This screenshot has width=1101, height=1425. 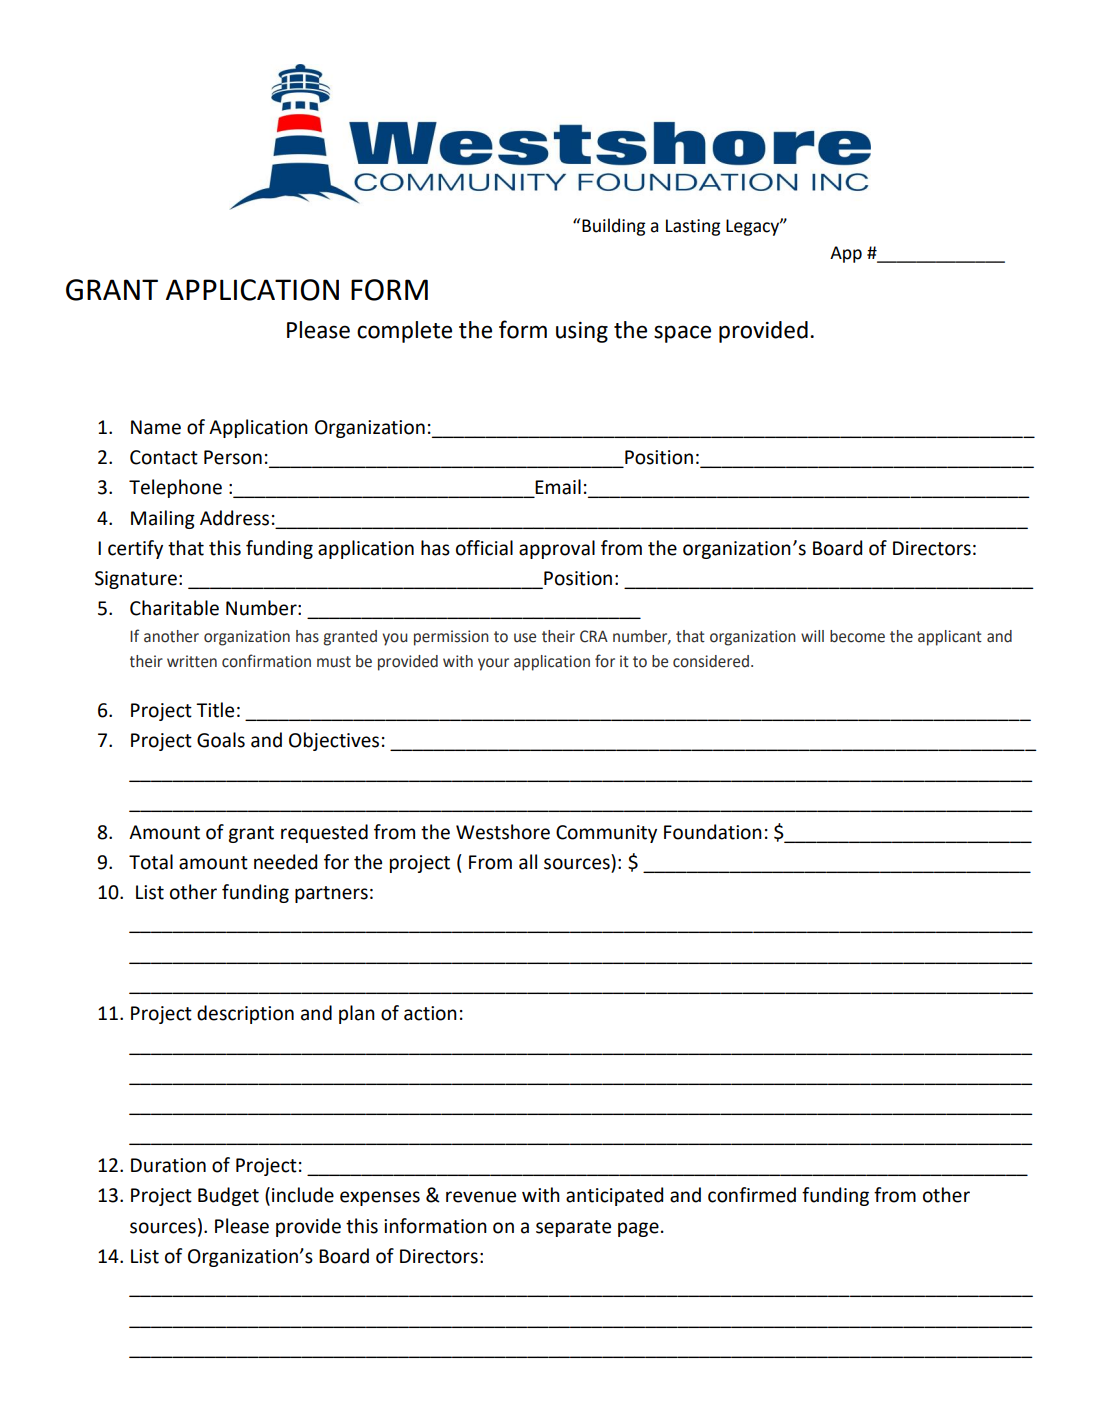 What do you see at coordinates (404, 332) in the screenshot?
I see `complete` at bounding box center [404, 332].
